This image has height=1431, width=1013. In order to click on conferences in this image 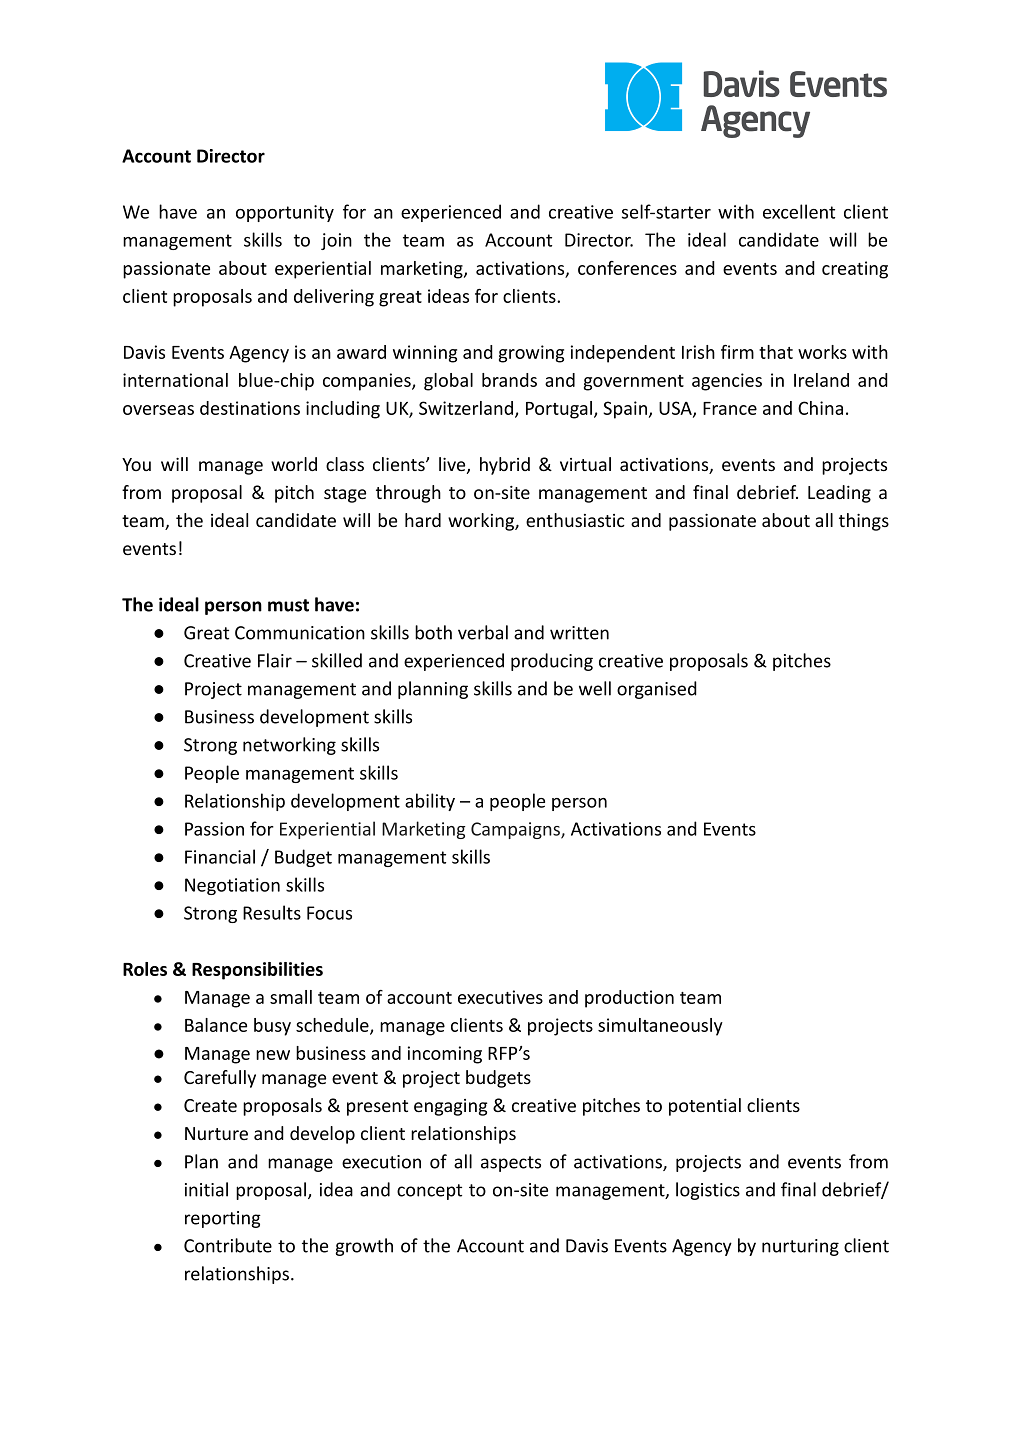, I will do `click(627, 268)`.
